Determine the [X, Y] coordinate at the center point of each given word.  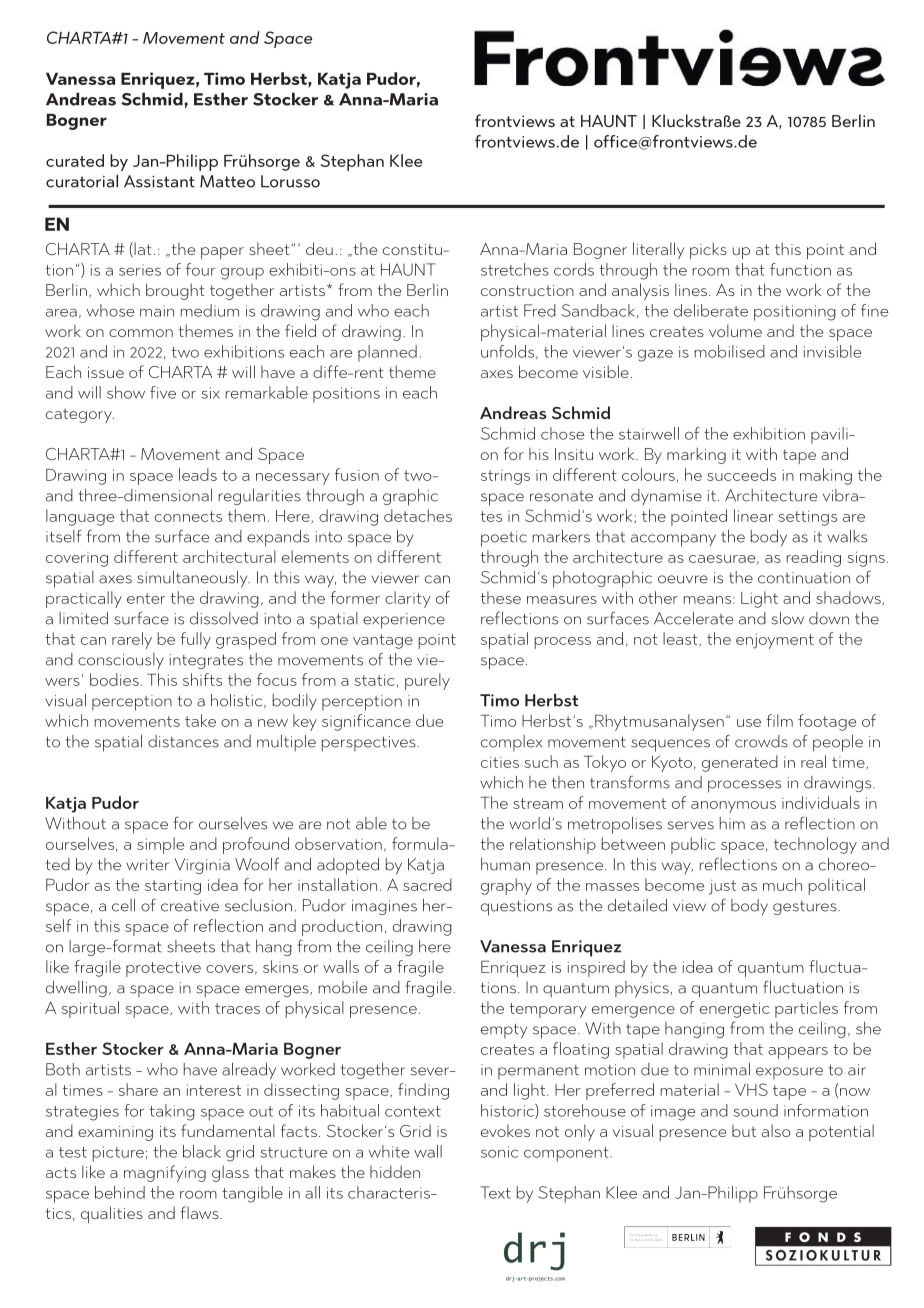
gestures [806, 908]
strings [505, 477]
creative [190, 906]
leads [198, 474]
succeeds [741, 474]
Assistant [159, 181]
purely [427, 681]
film [780, 720]
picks [708, 250]
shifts [202, 679]
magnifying [165, 1173]
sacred [427, 884]
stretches [515, 269]
